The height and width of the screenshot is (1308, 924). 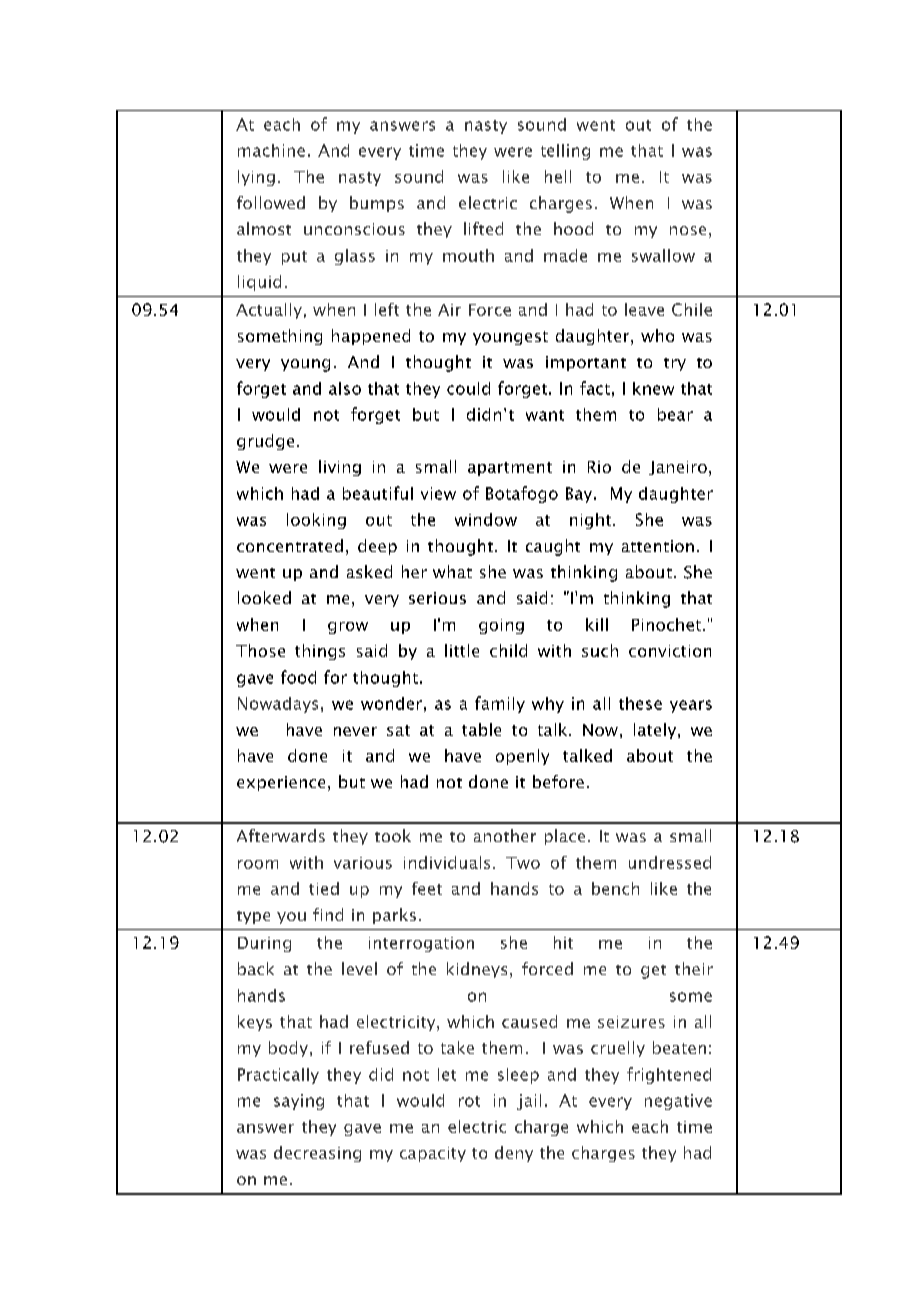 I want to click on undressed, so click(x=670, y=862).
